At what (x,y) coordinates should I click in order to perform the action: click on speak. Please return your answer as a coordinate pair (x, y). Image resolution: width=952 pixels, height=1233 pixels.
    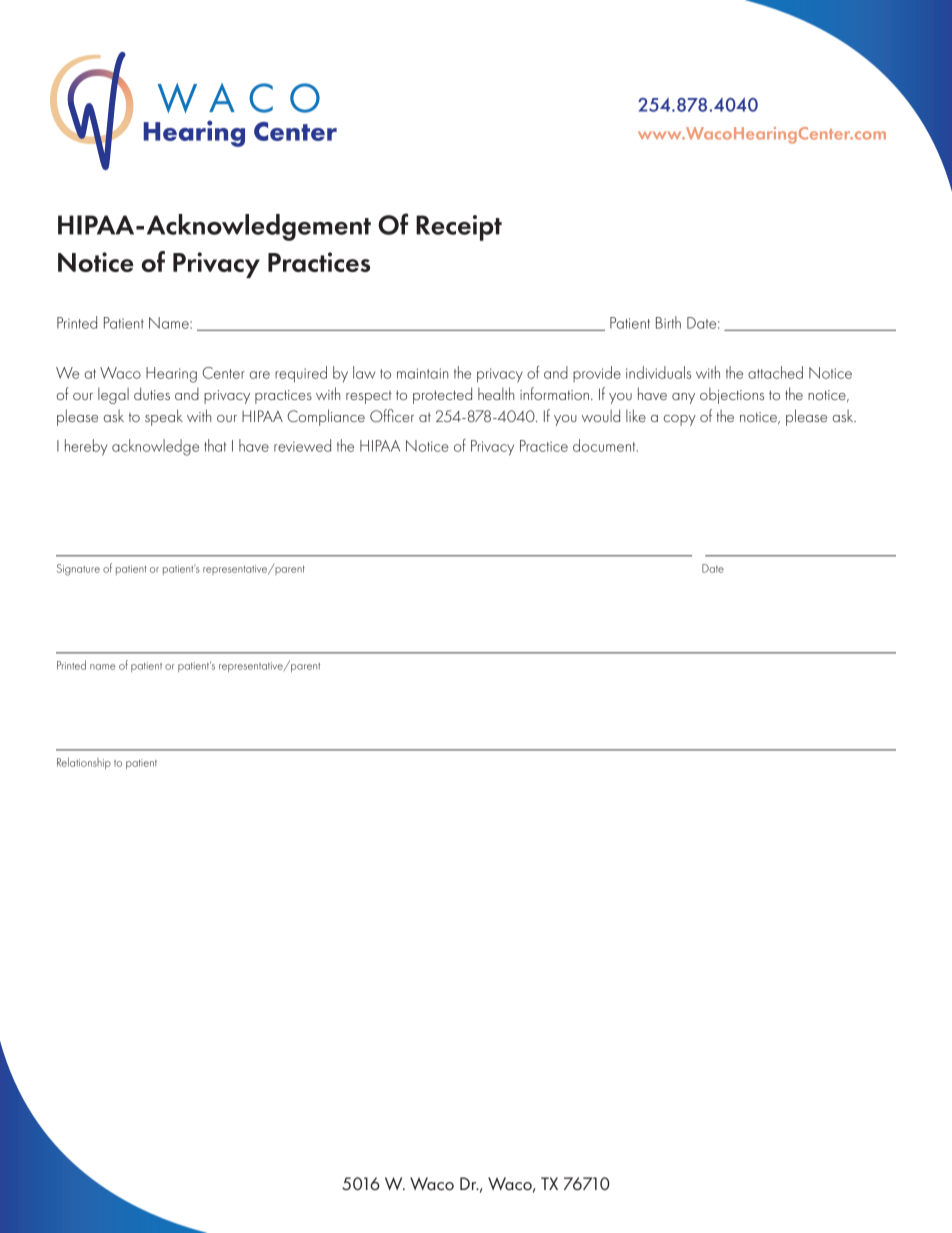
    Looking at the image, I should click on (164, 417).
